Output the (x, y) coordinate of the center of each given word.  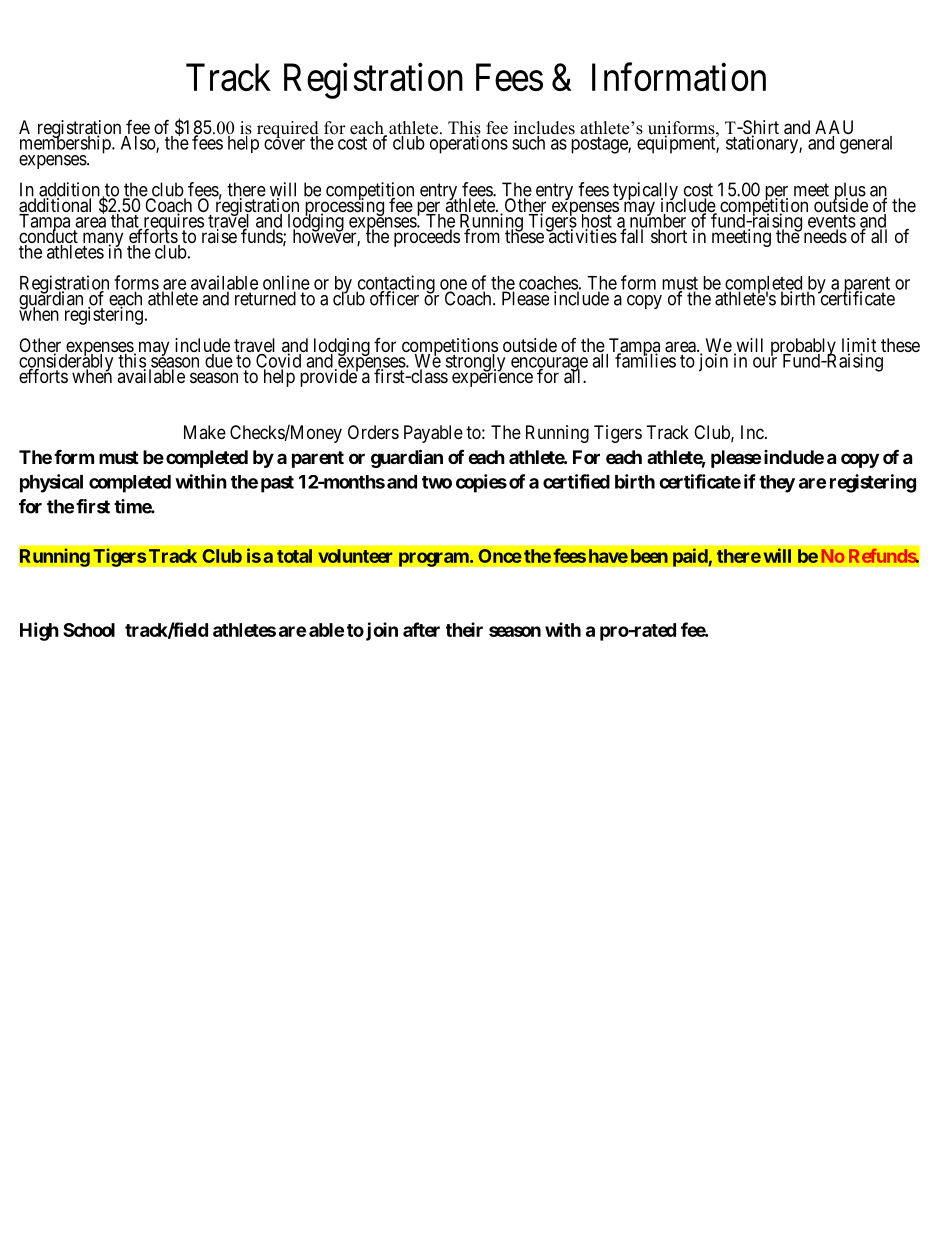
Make (205, 432)
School (89, 630)
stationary (763, 144)
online (286, 283)
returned (265, 298)
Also (139, 144)
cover (284, 144)
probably (802, 348)
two (437, 482)
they (777, 484)
